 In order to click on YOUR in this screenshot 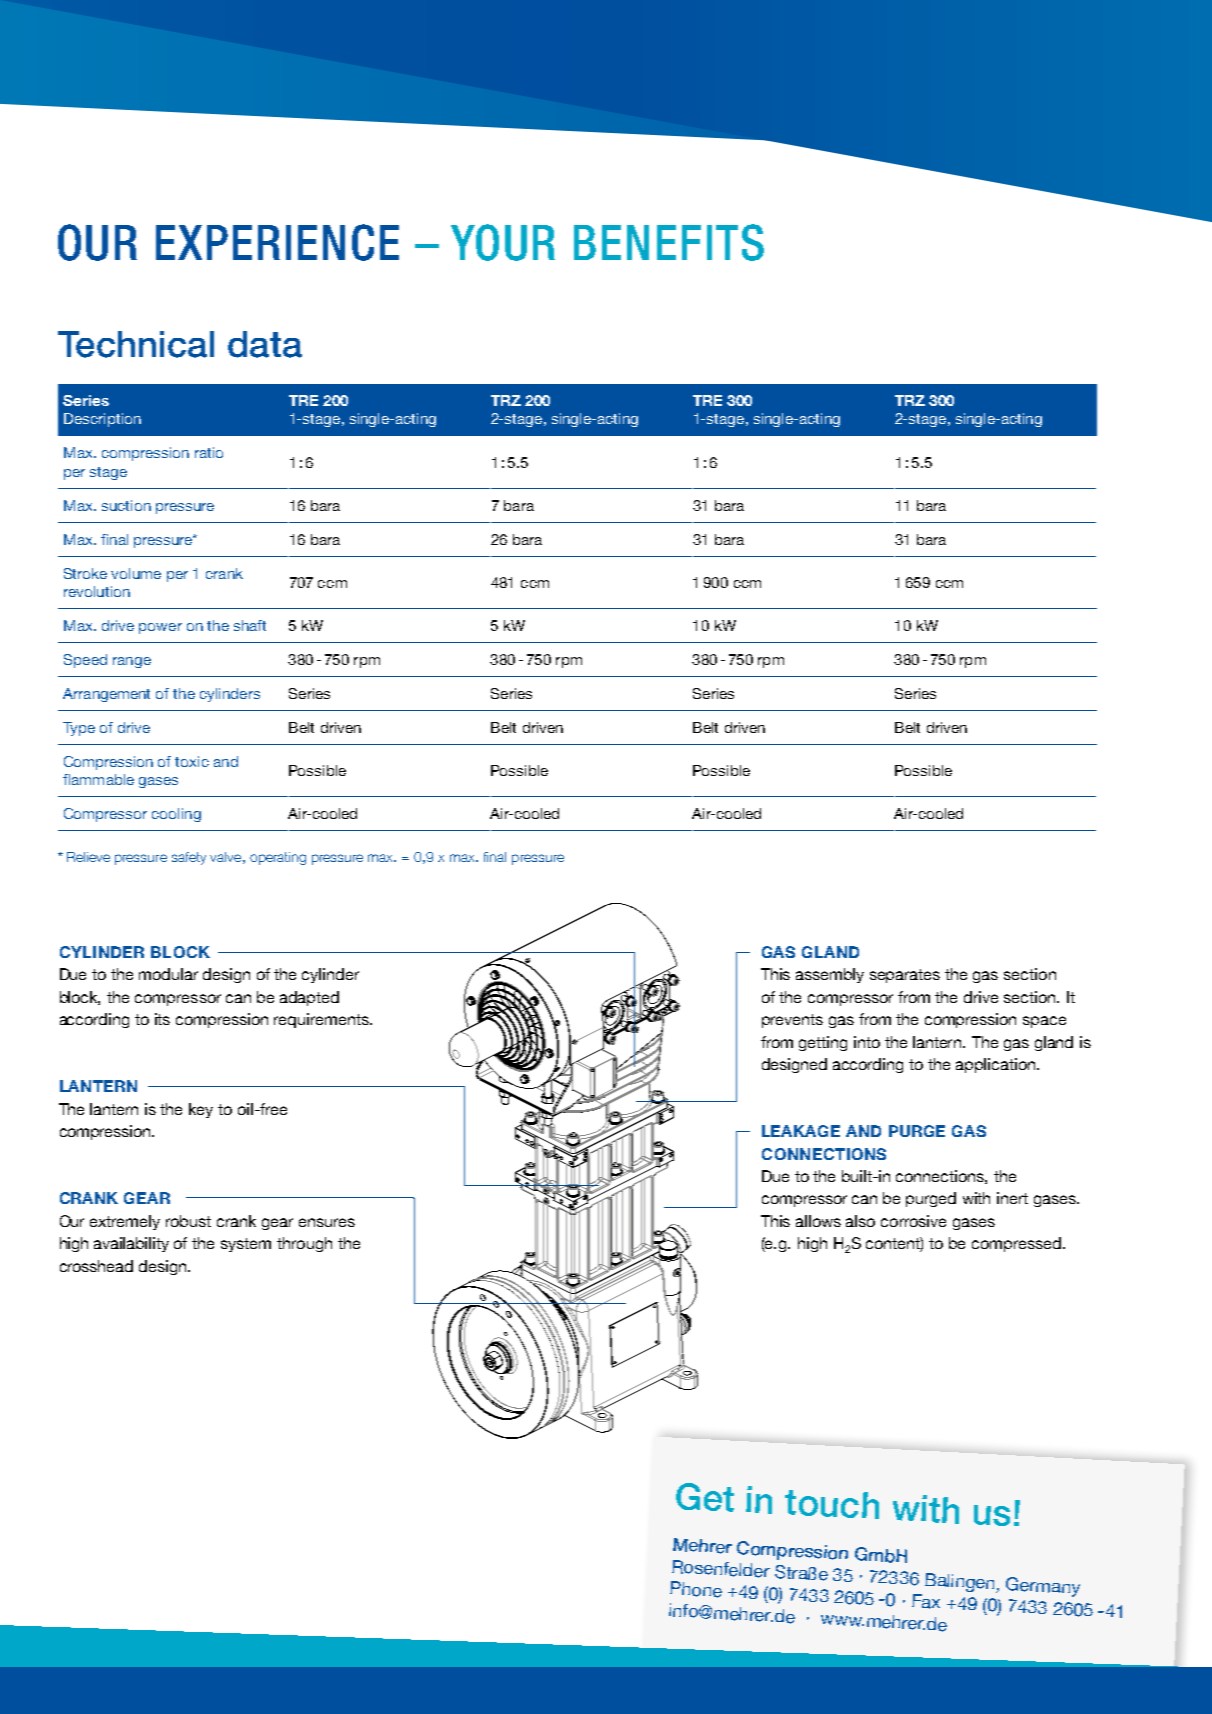, I will do `click(503, 242)`.
